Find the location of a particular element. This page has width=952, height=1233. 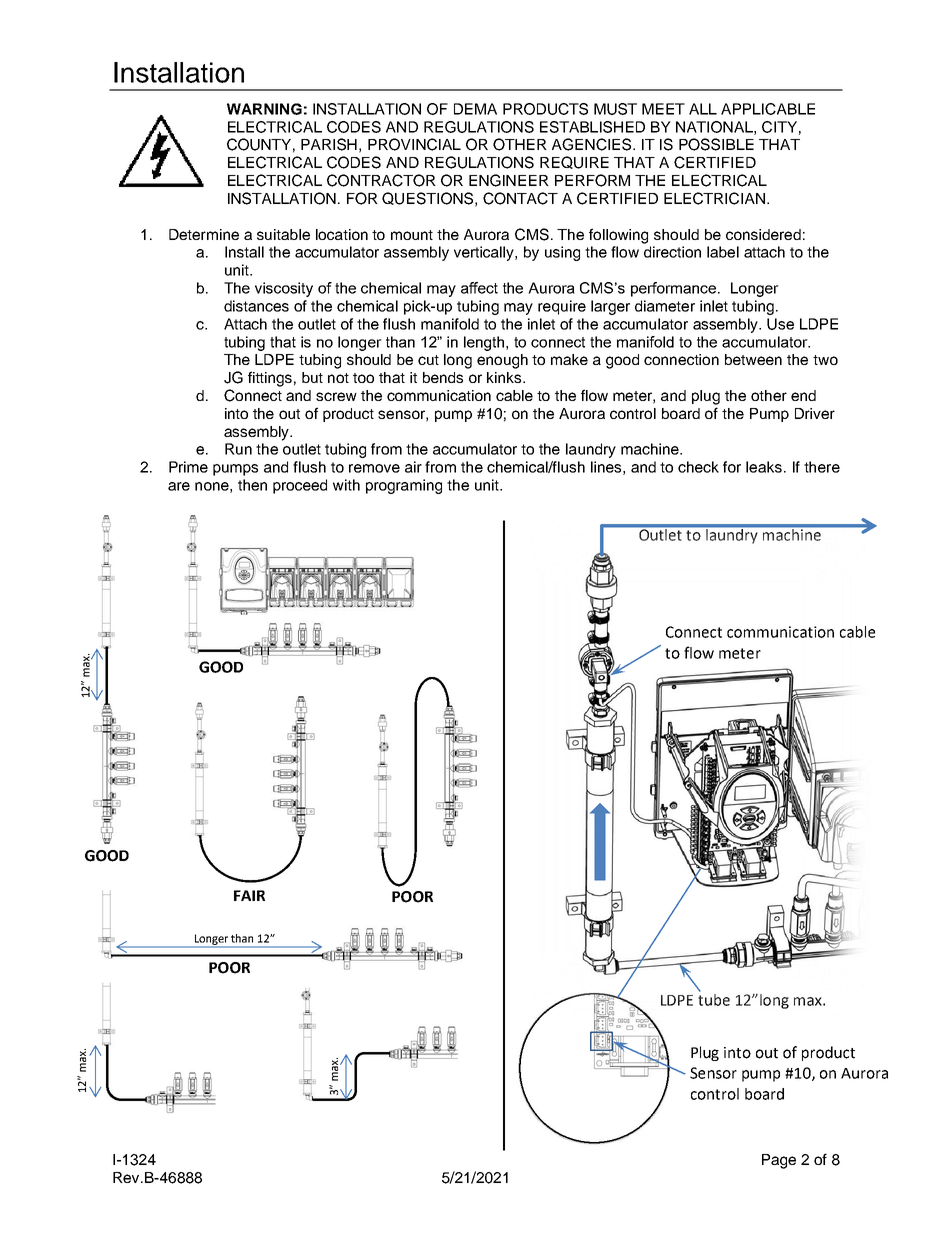

but is located at coordinates (312, 377).
